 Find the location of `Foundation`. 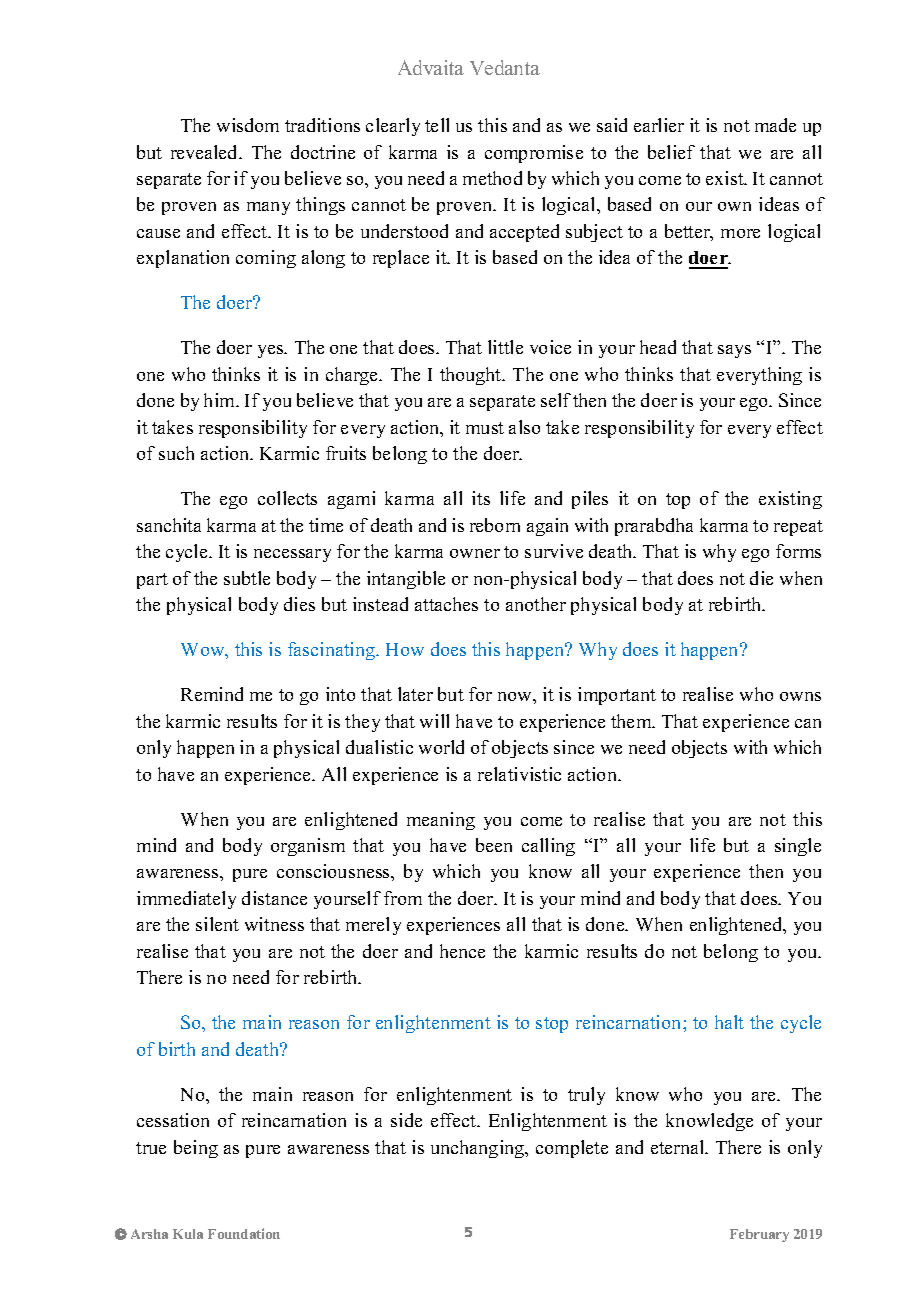

Foundation is located at coordinates (244, 1233).
